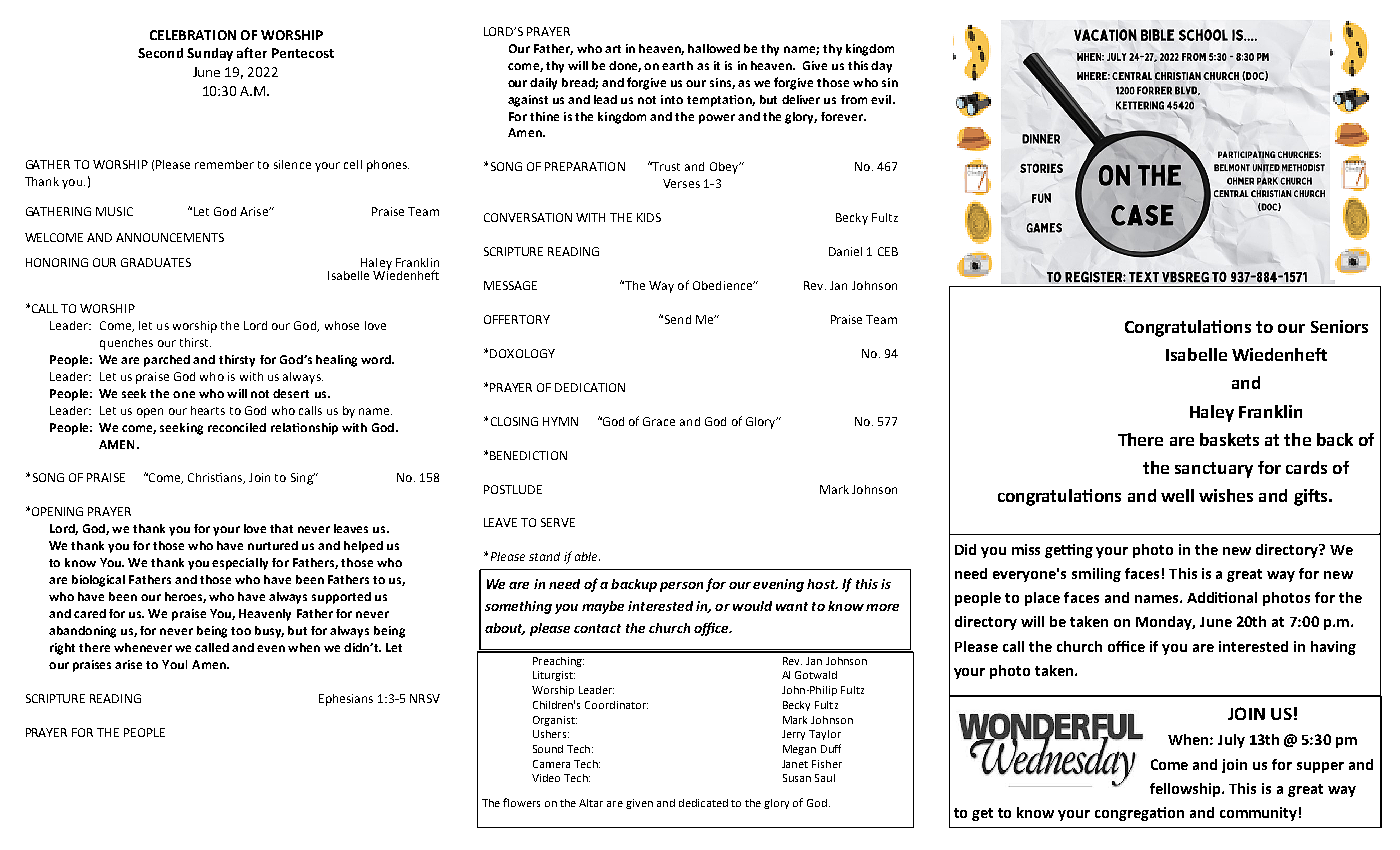 This screenshot has height=850, width=1400. What do you see at coordinates (210, 54) in the screenshot?
I see `Sunday` at bounding box center [210, 54].
